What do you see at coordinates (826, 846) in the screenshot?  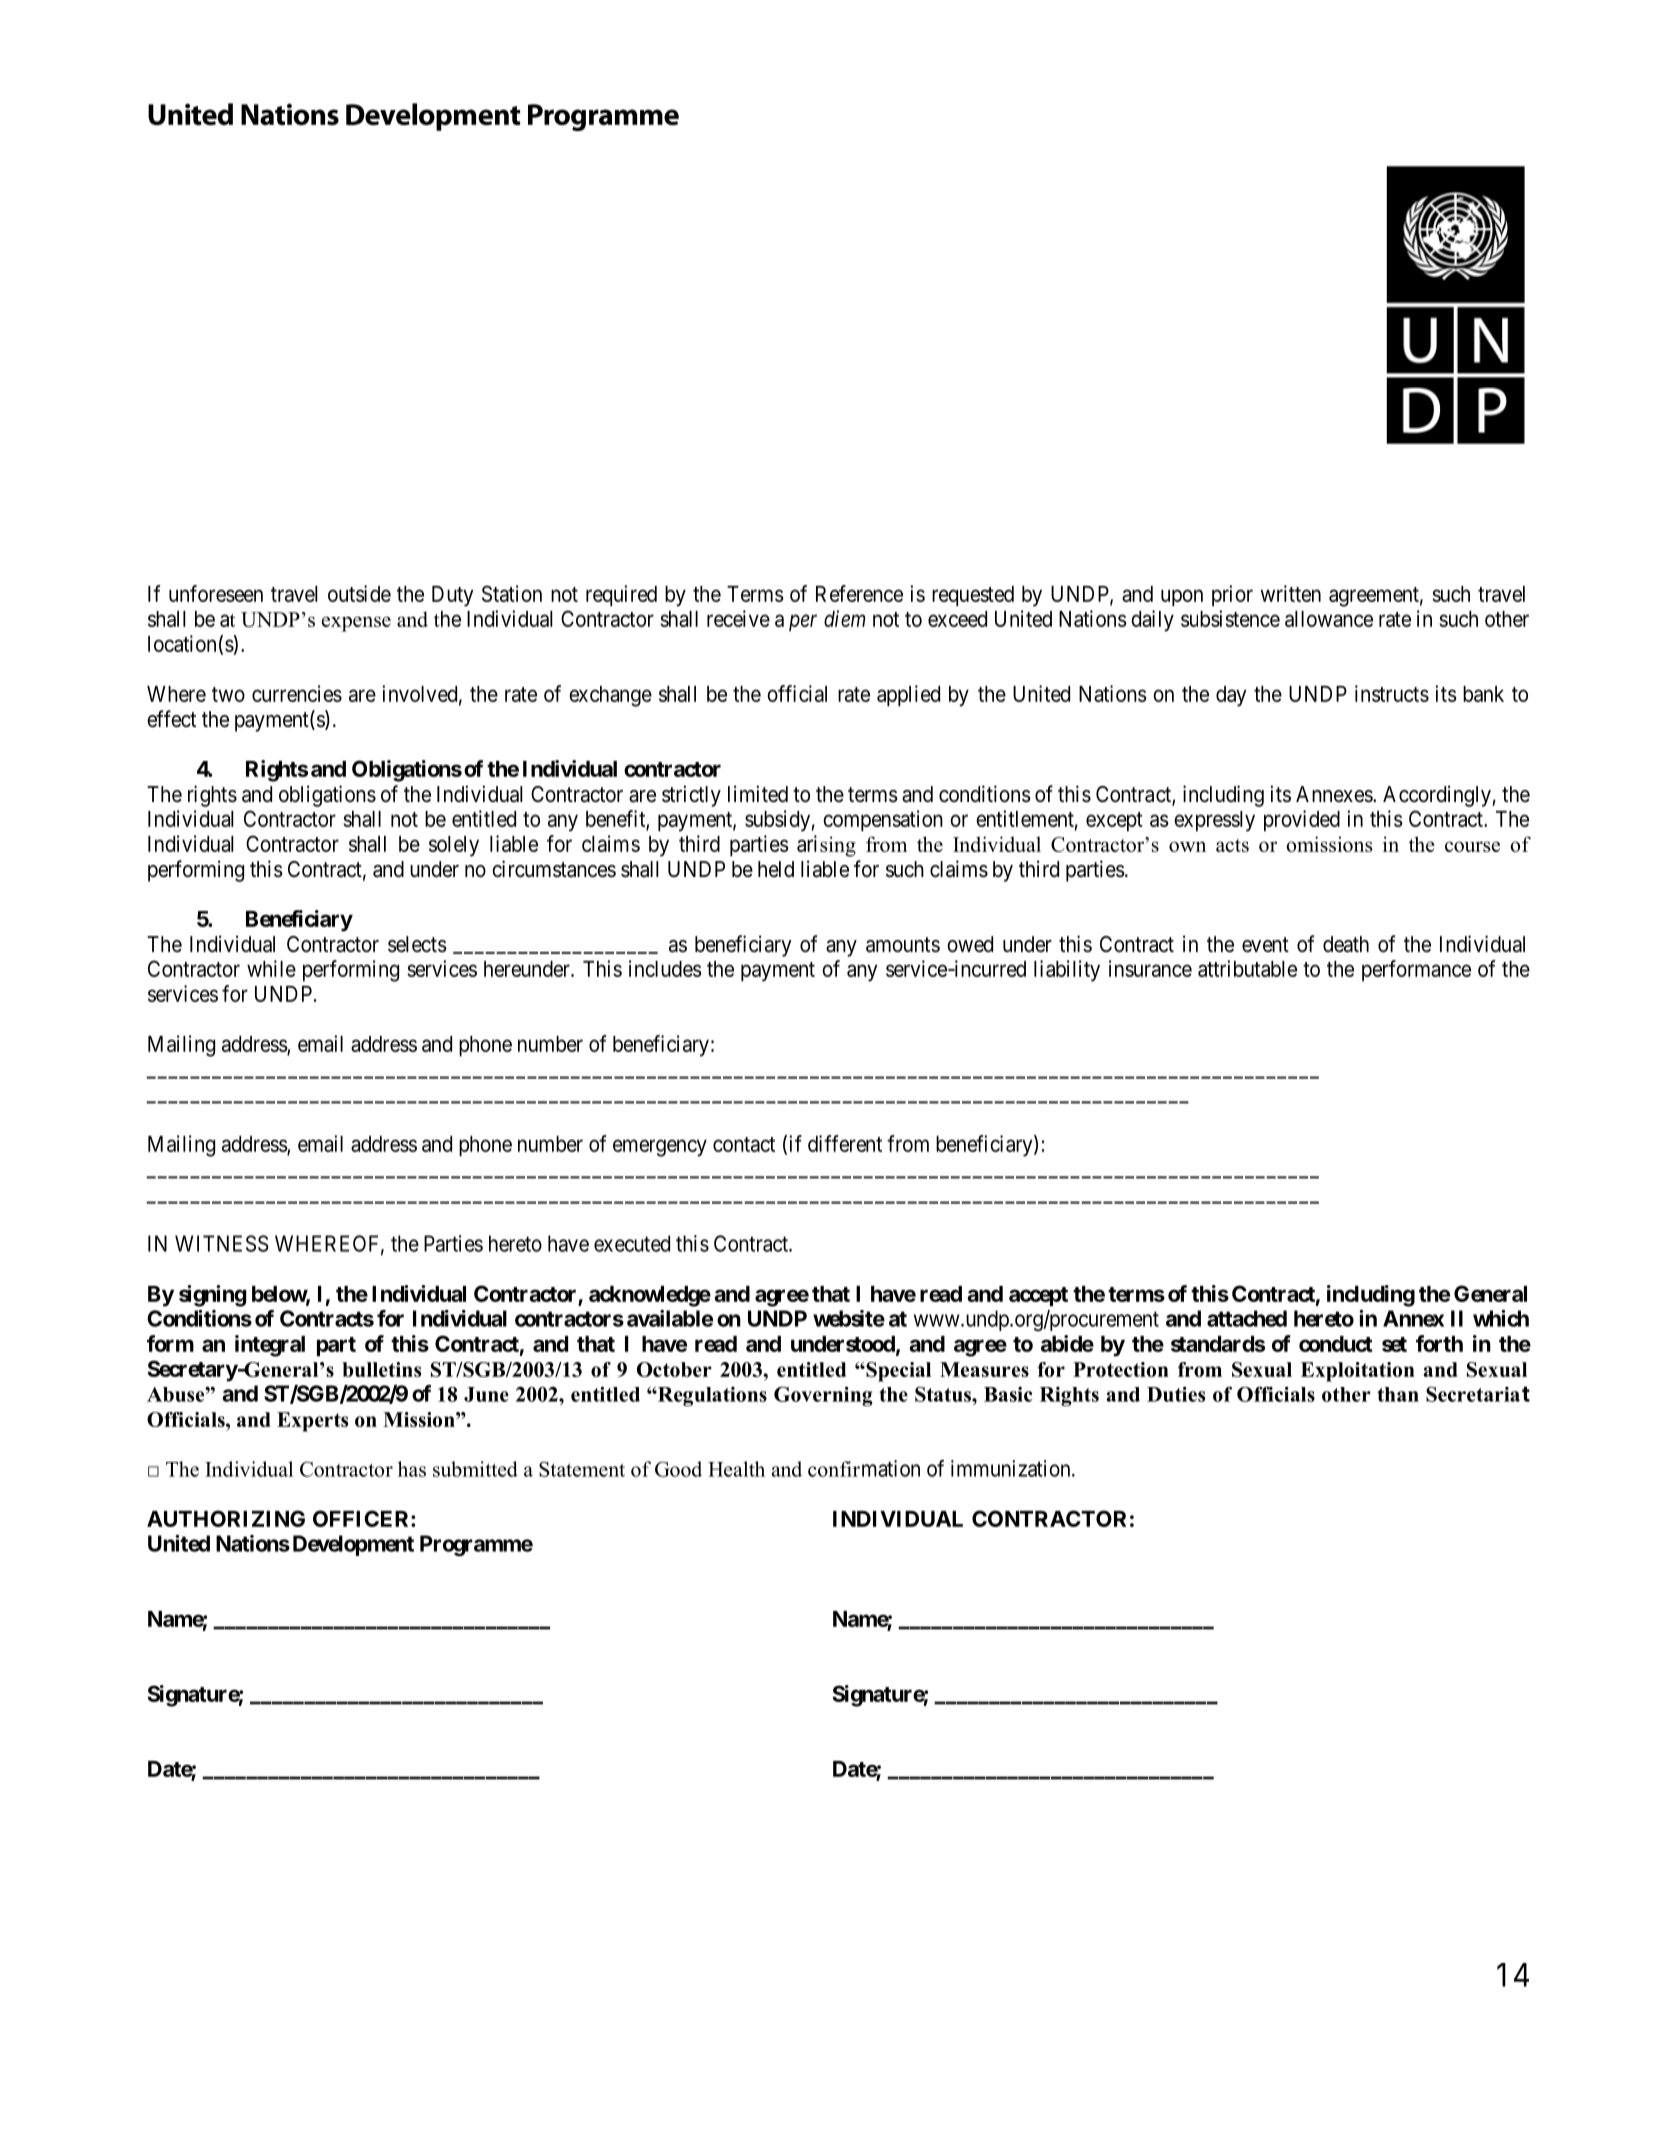 I see `arising` at bounding box center [826, 846].
